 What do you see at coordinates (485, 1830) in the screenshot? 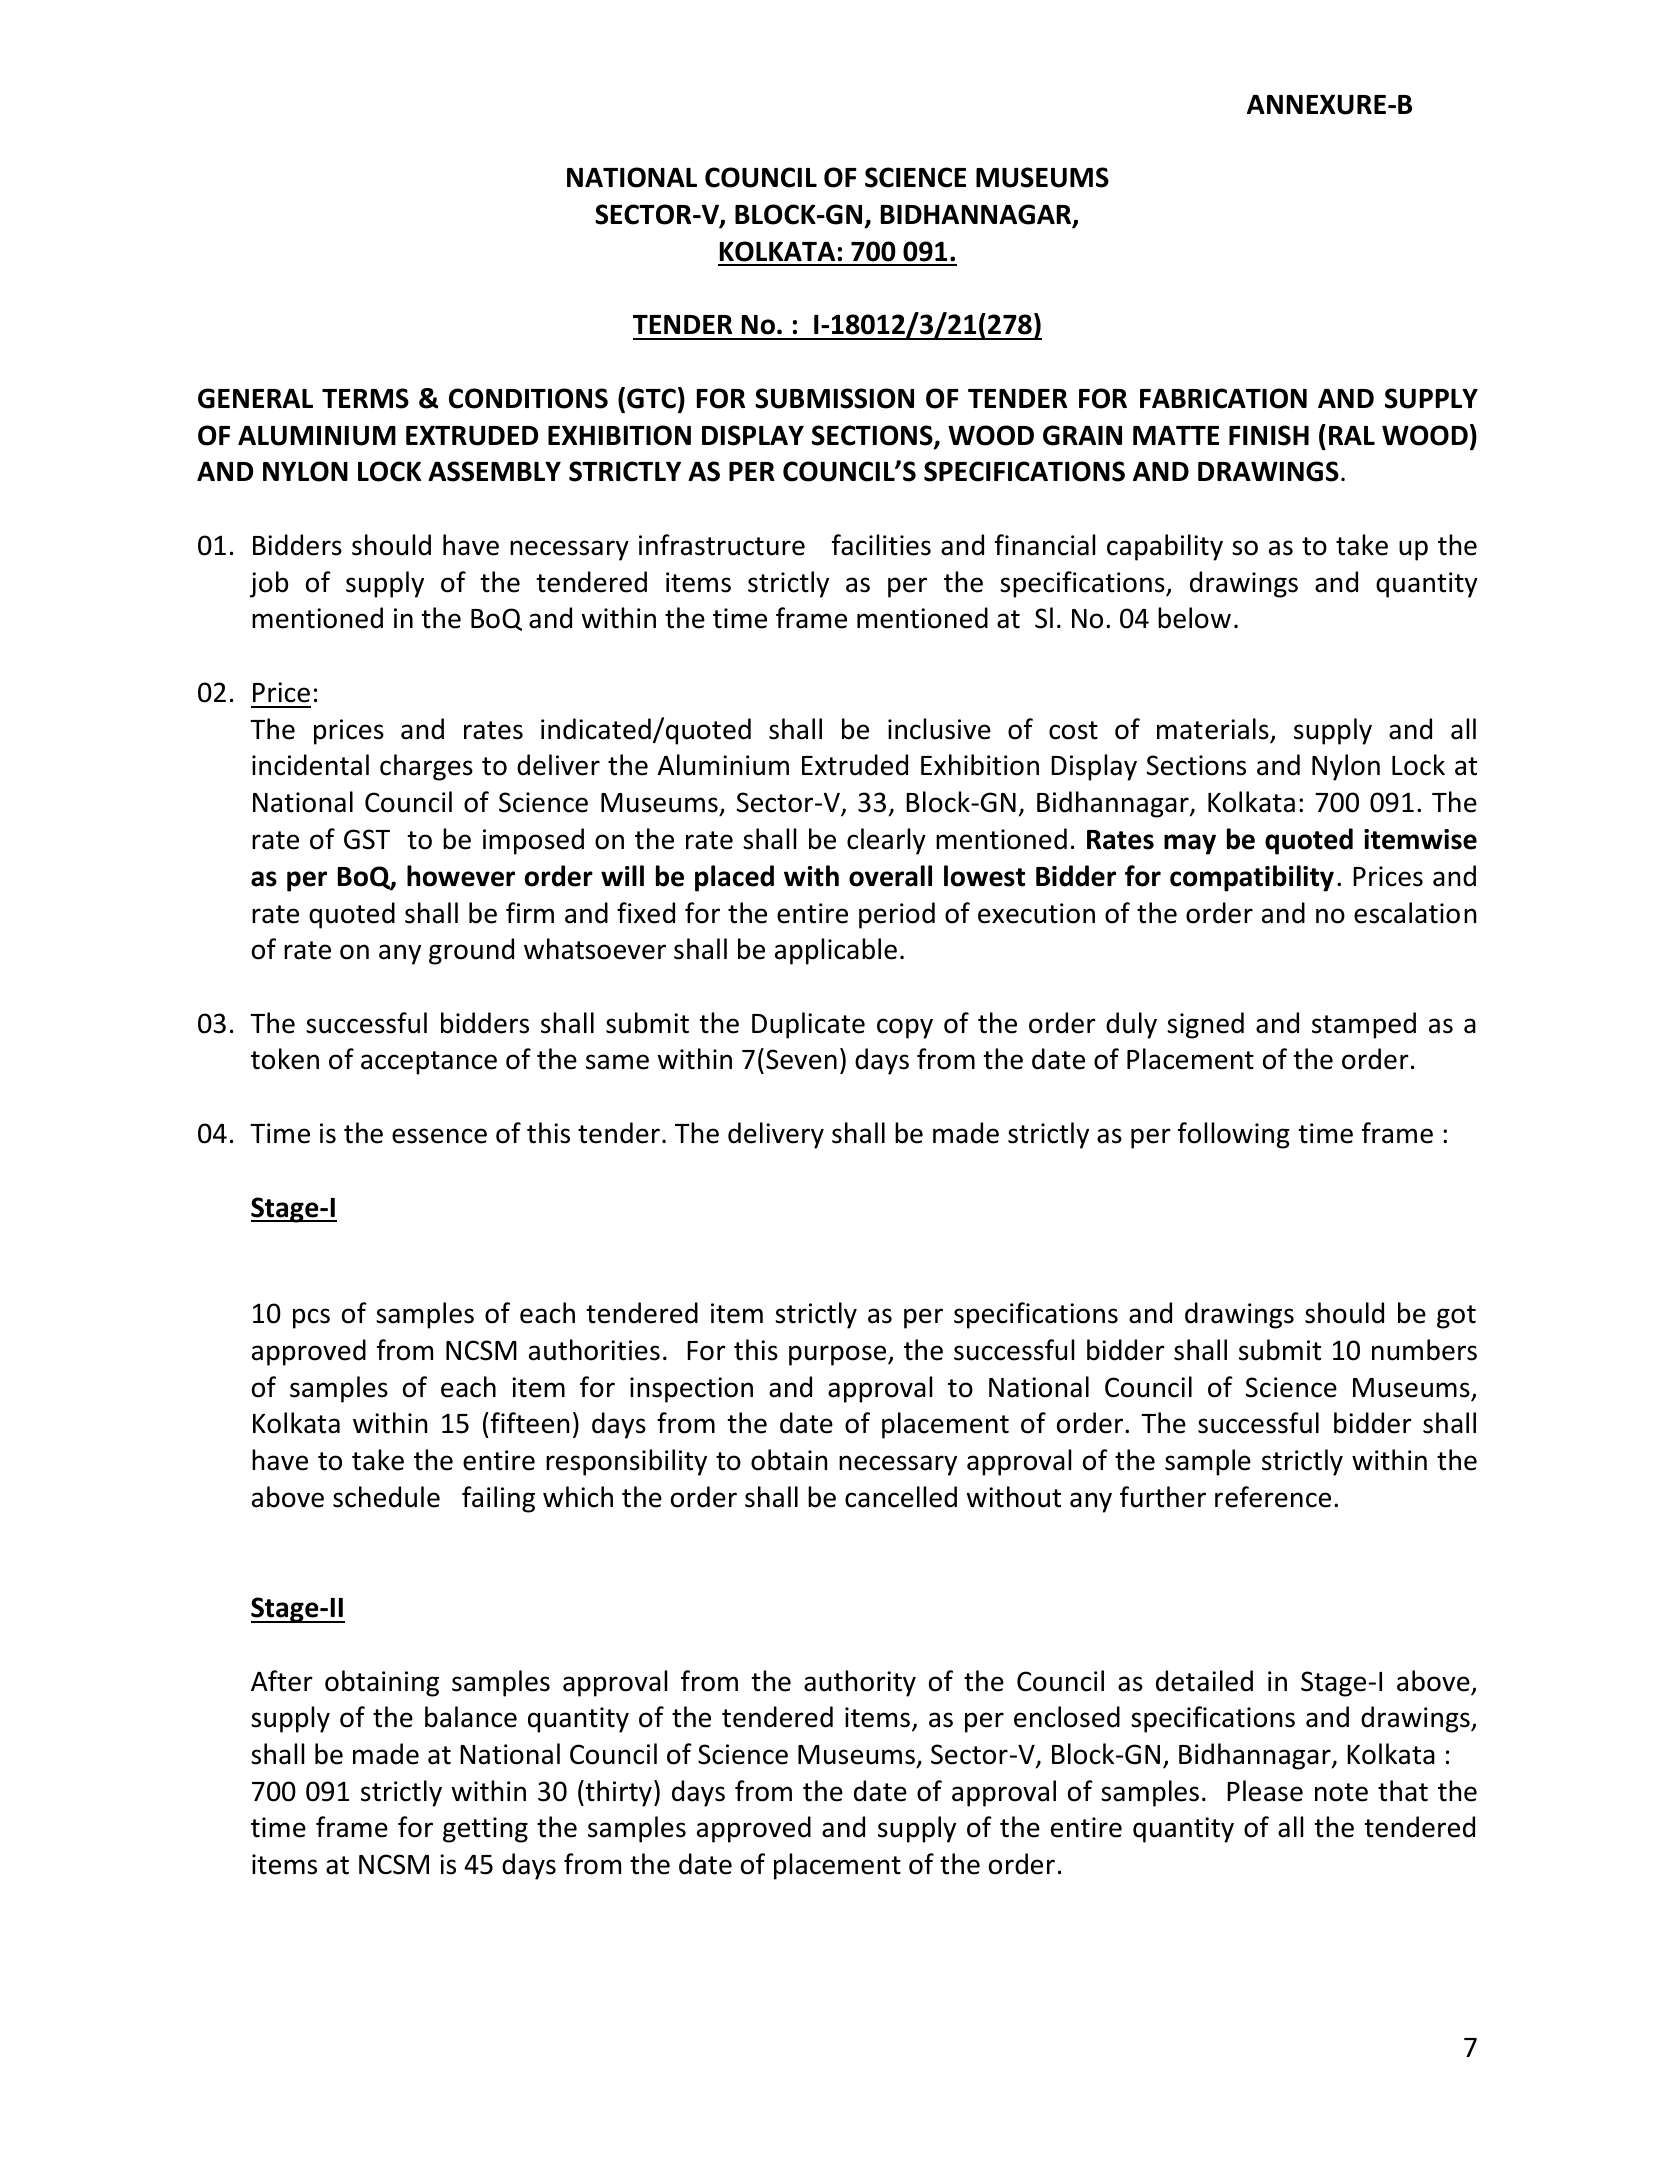
I see `getting` at bounding box center [485, 1830].
